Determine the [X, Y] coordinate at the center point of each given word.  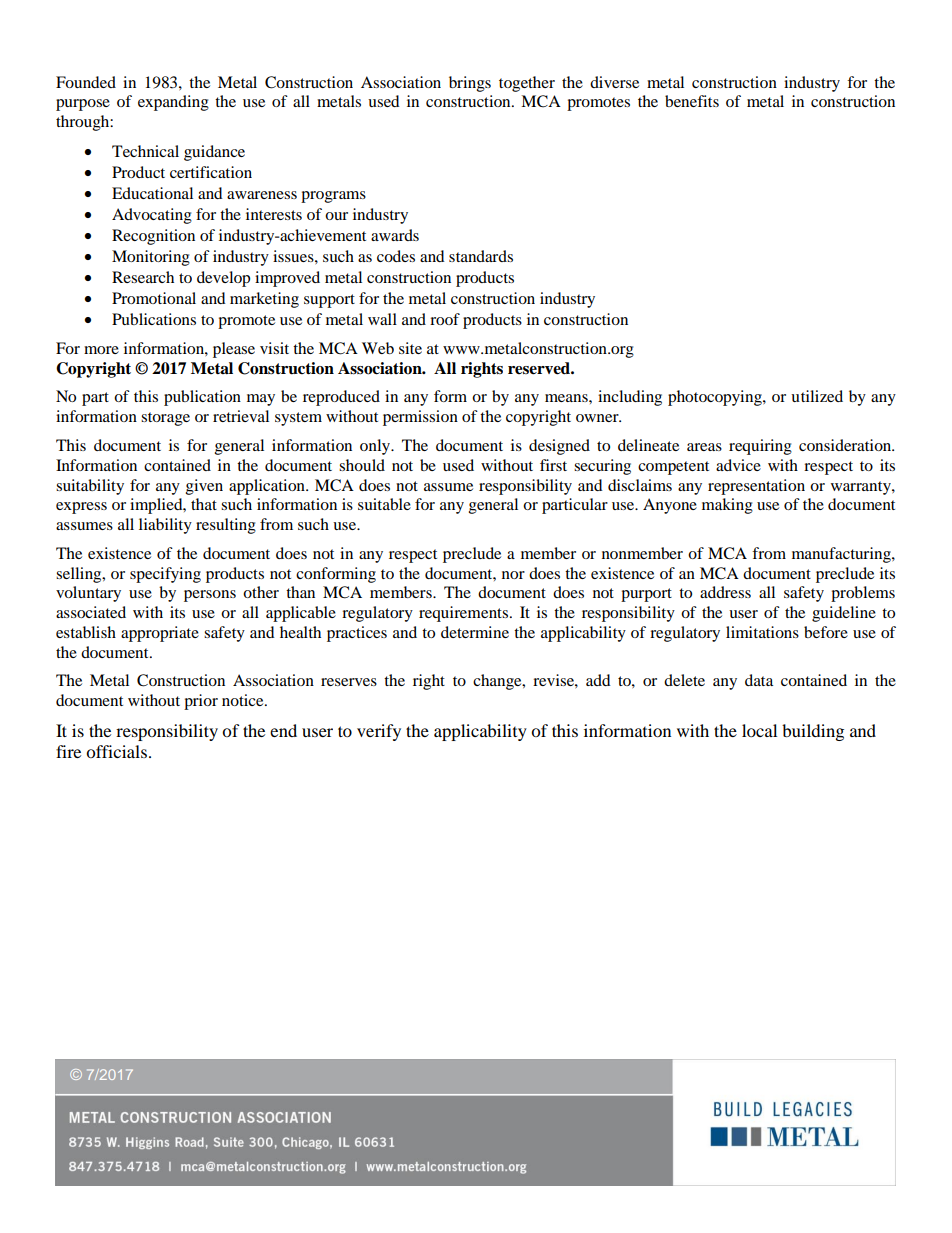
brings [470, 84]
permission [420, 418]
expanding [173, 103]
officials [116, 751]
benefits [692, 101]
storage [165, 419]
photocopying [716, 398]
